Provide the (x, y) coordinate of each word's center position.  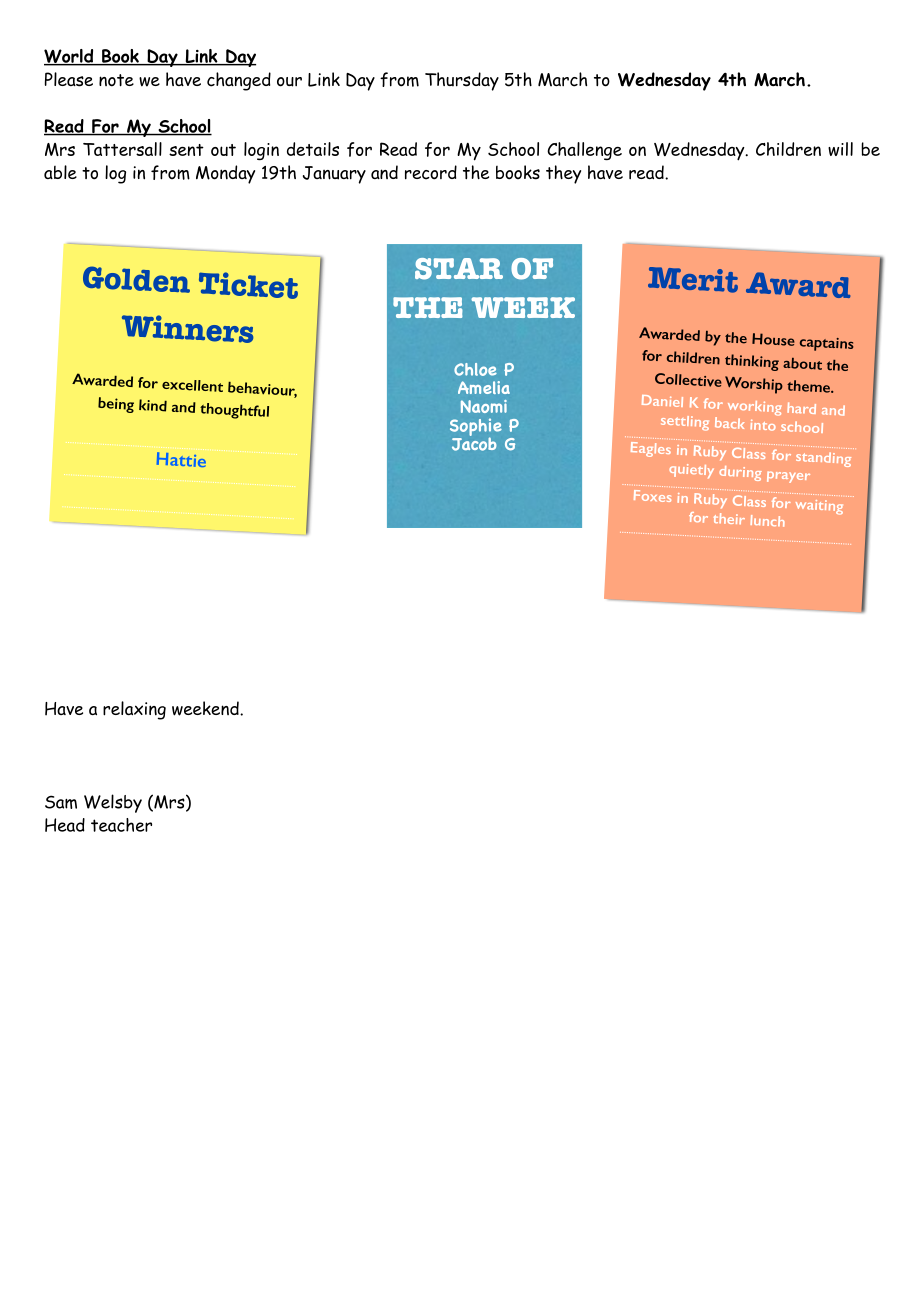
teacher (121, 825)
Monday (225, 174)
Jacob (474, 443)
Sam (61, 802)
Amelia (484, 387)
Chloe (475, 369)
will (840, 149)
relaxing (134, 710)
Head (65, 825)
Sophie (476, 428)
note (116, 80)
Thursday (462, 81)
